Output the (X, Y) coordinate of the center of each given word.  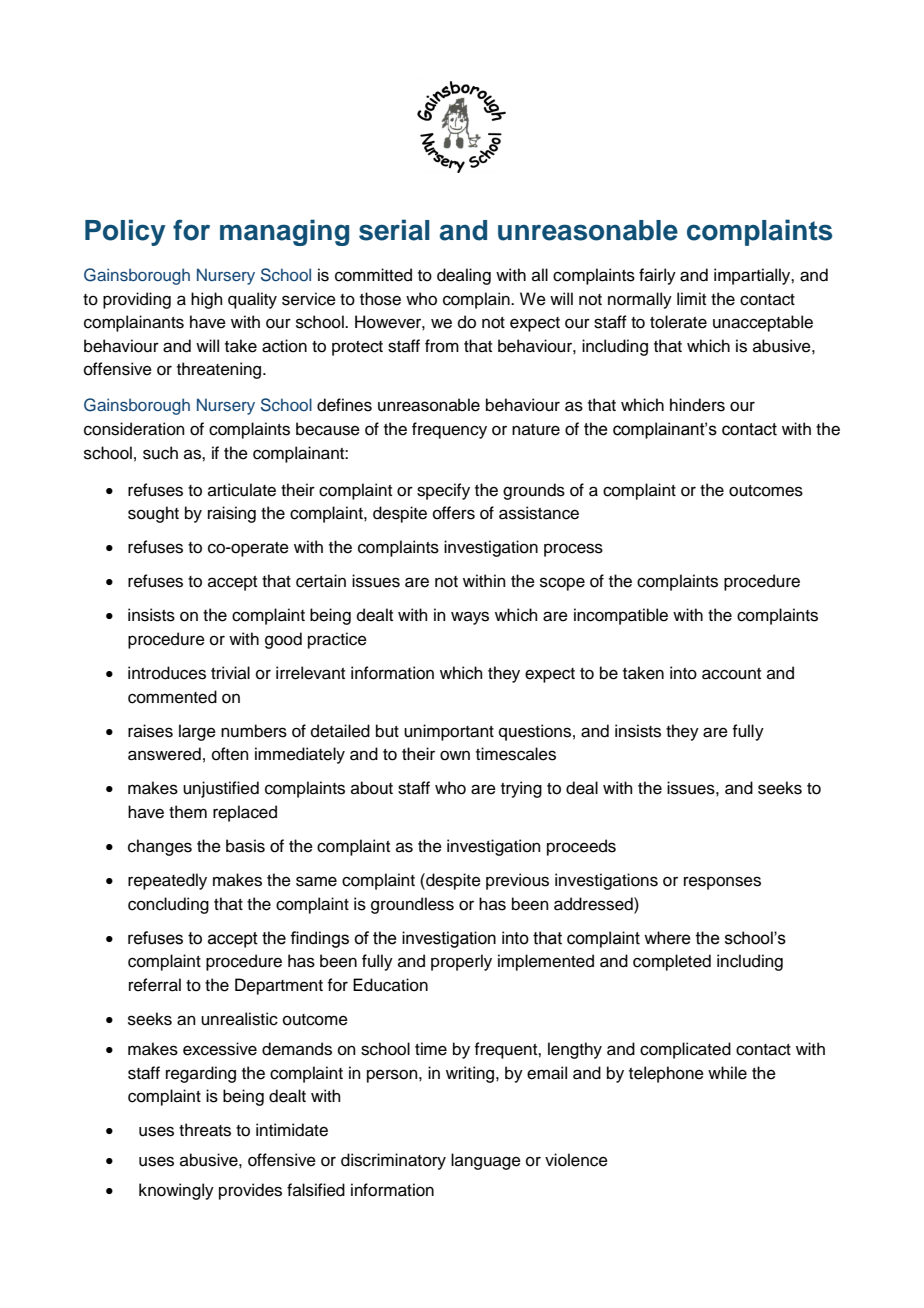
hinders (697, 405)
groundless (412, 905)
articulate (242, 490)
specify (443, 491)
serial (394, 230)
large (197, 732)
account (731, 674)
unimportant (449, 732)
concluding (168, 905)
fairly (657, 276)
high (207, 300)
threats (205, 1130)
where (667, 938)
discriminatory (393, 1161)
